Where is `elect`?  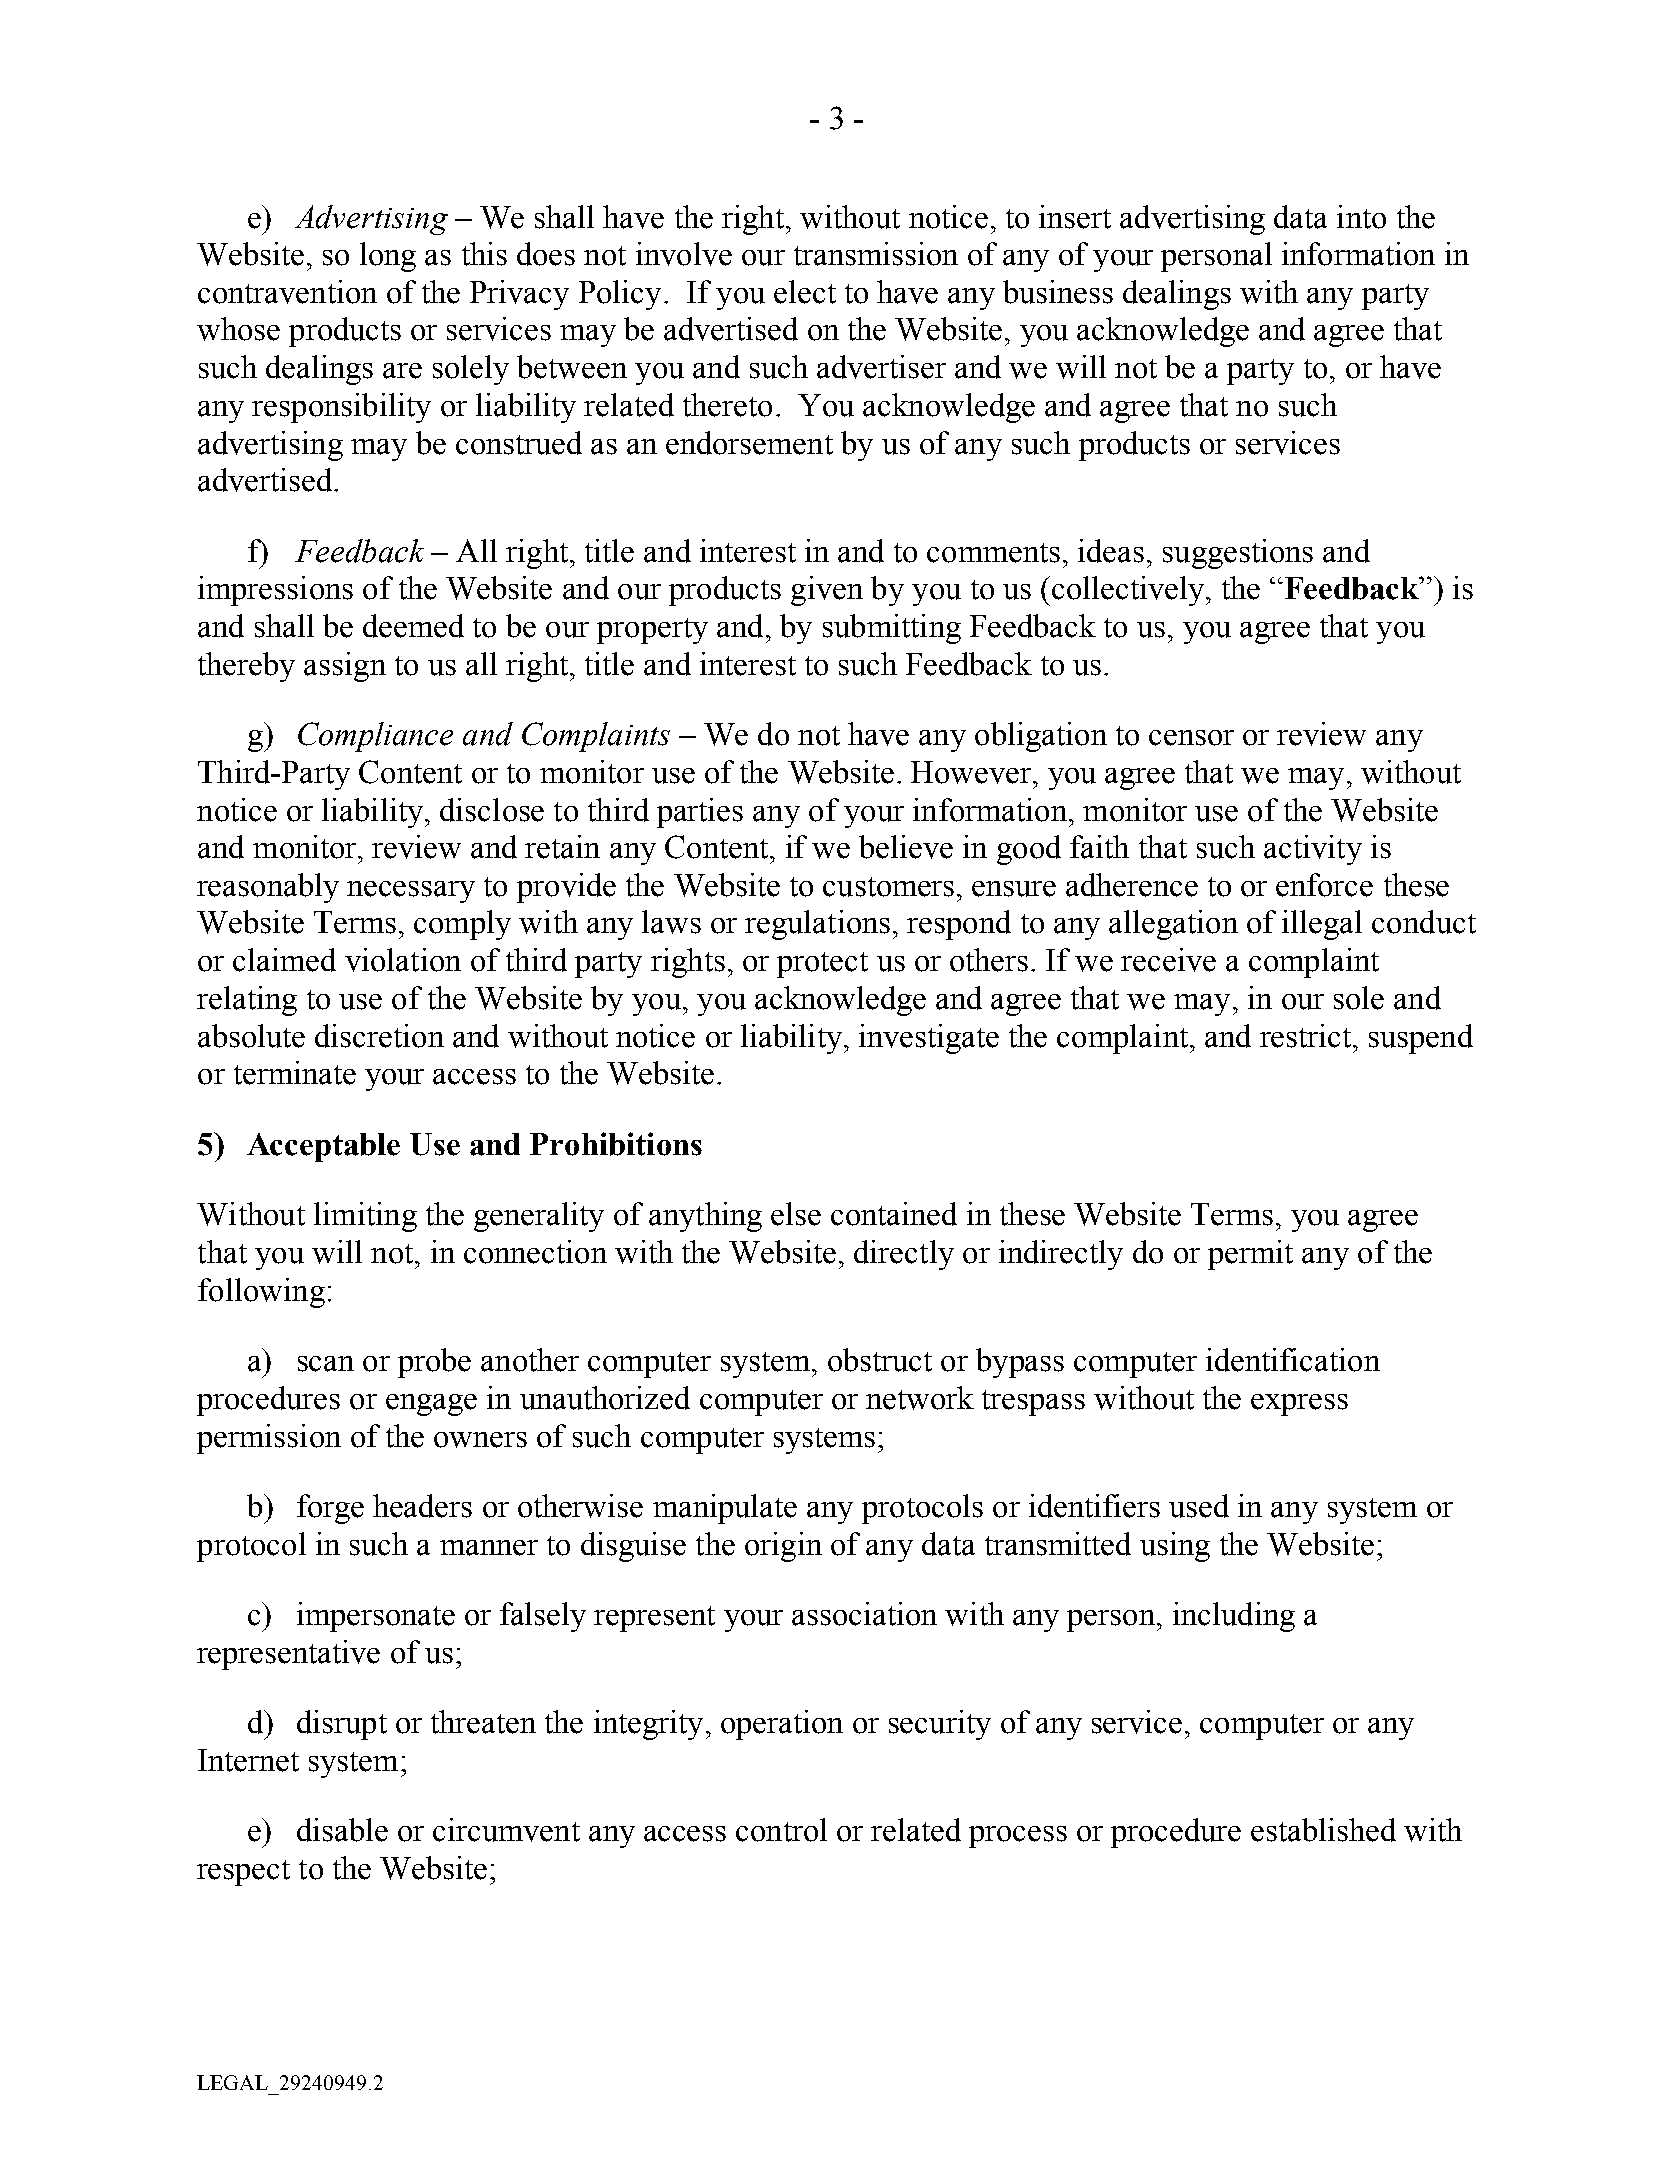 elect is located at coordinates (805, 292).
